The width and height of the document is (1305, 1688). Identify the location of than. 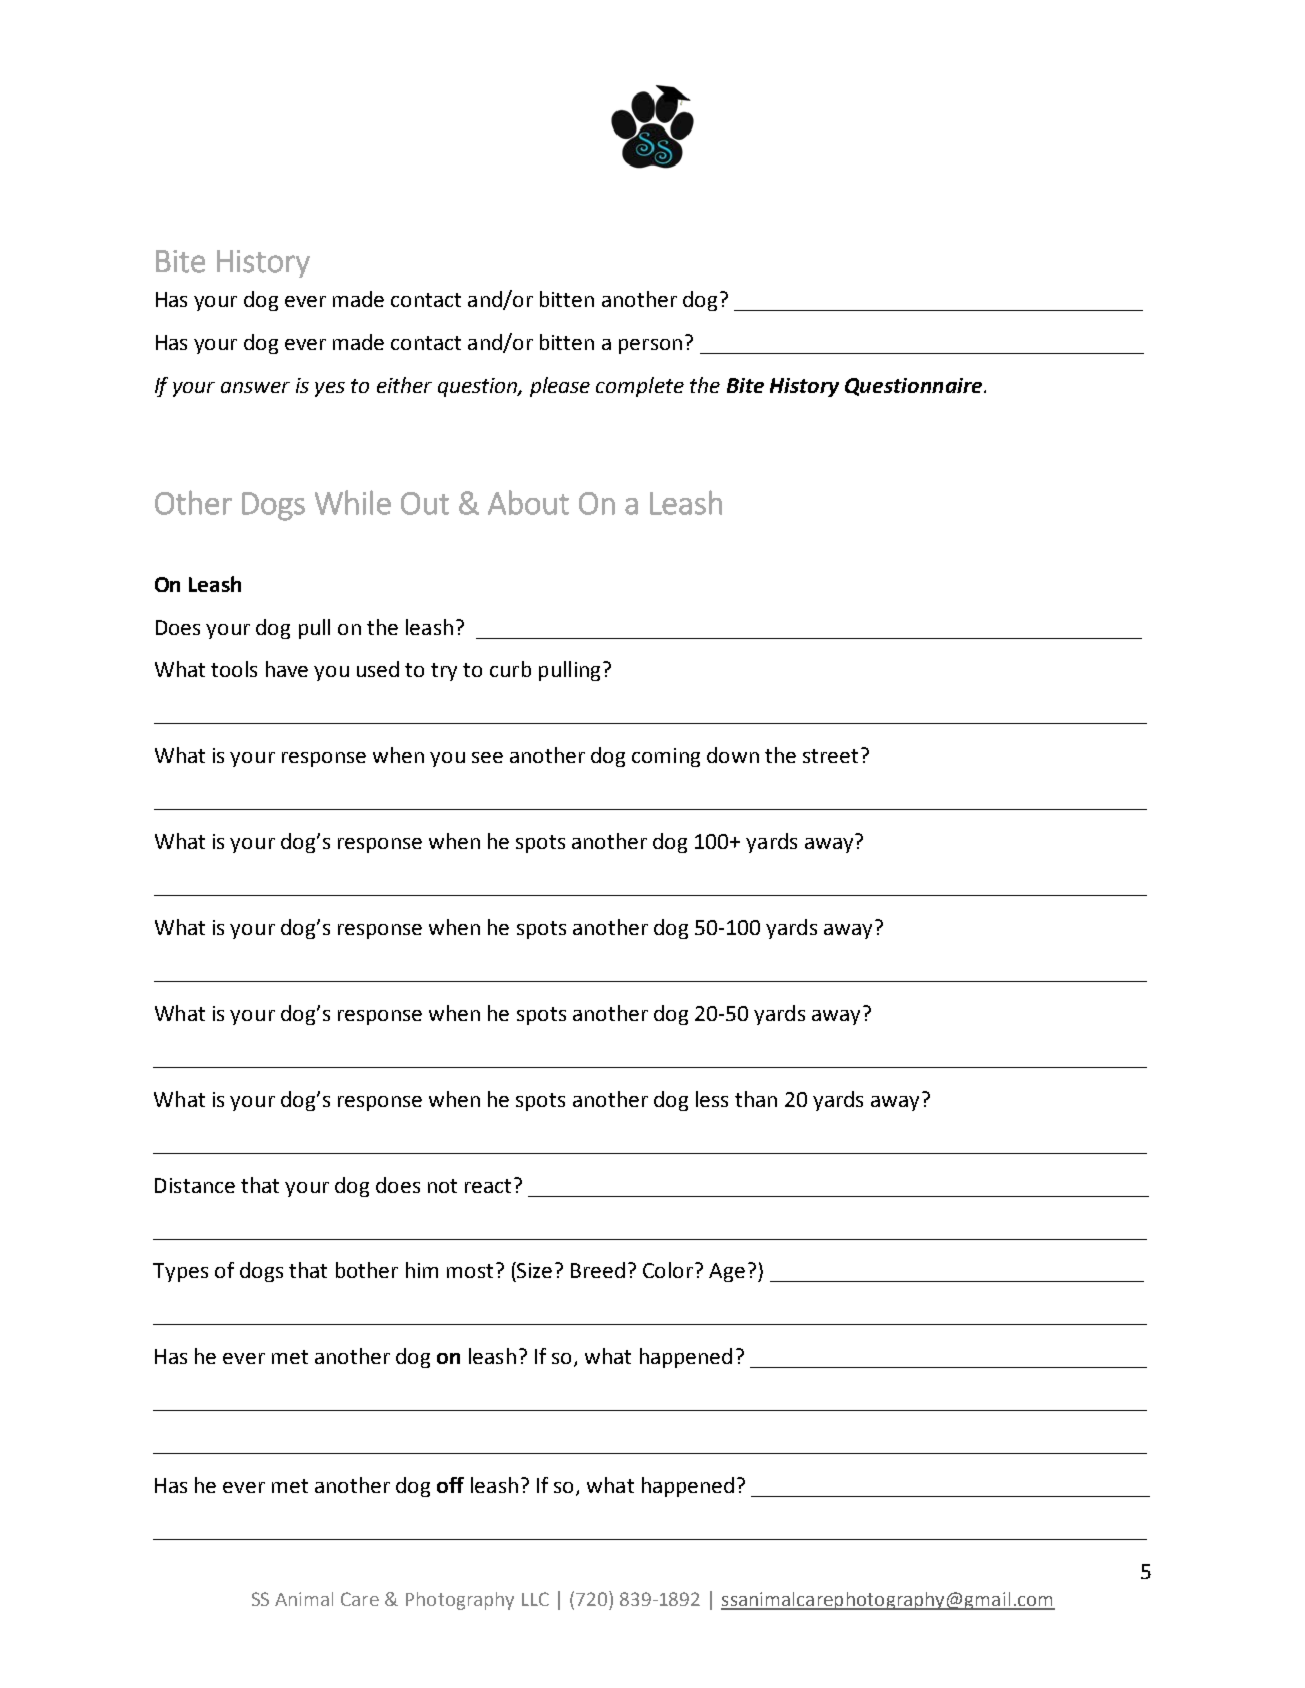
(756, 1099).
